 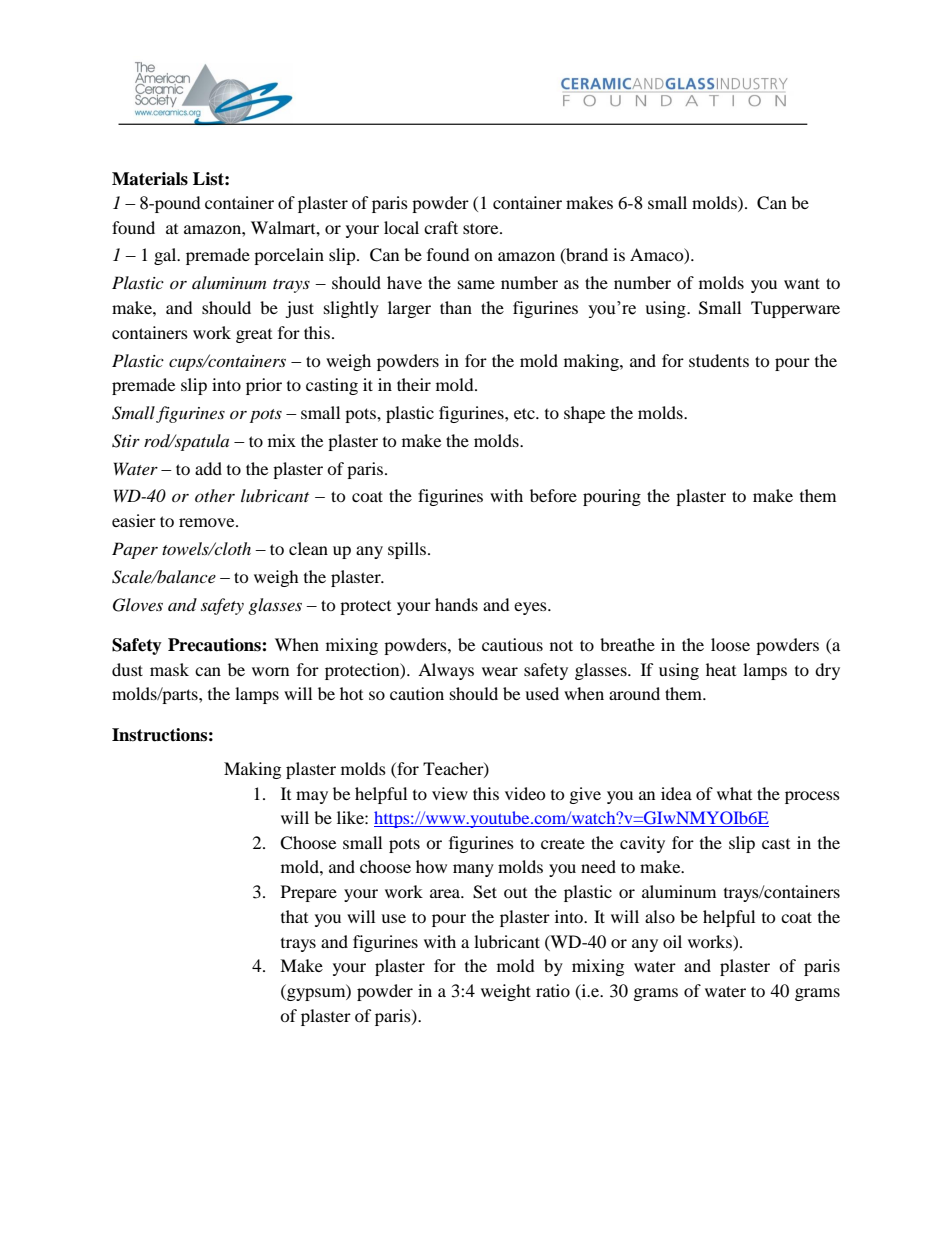 I want to click on add, so click(x=208, y=468).
